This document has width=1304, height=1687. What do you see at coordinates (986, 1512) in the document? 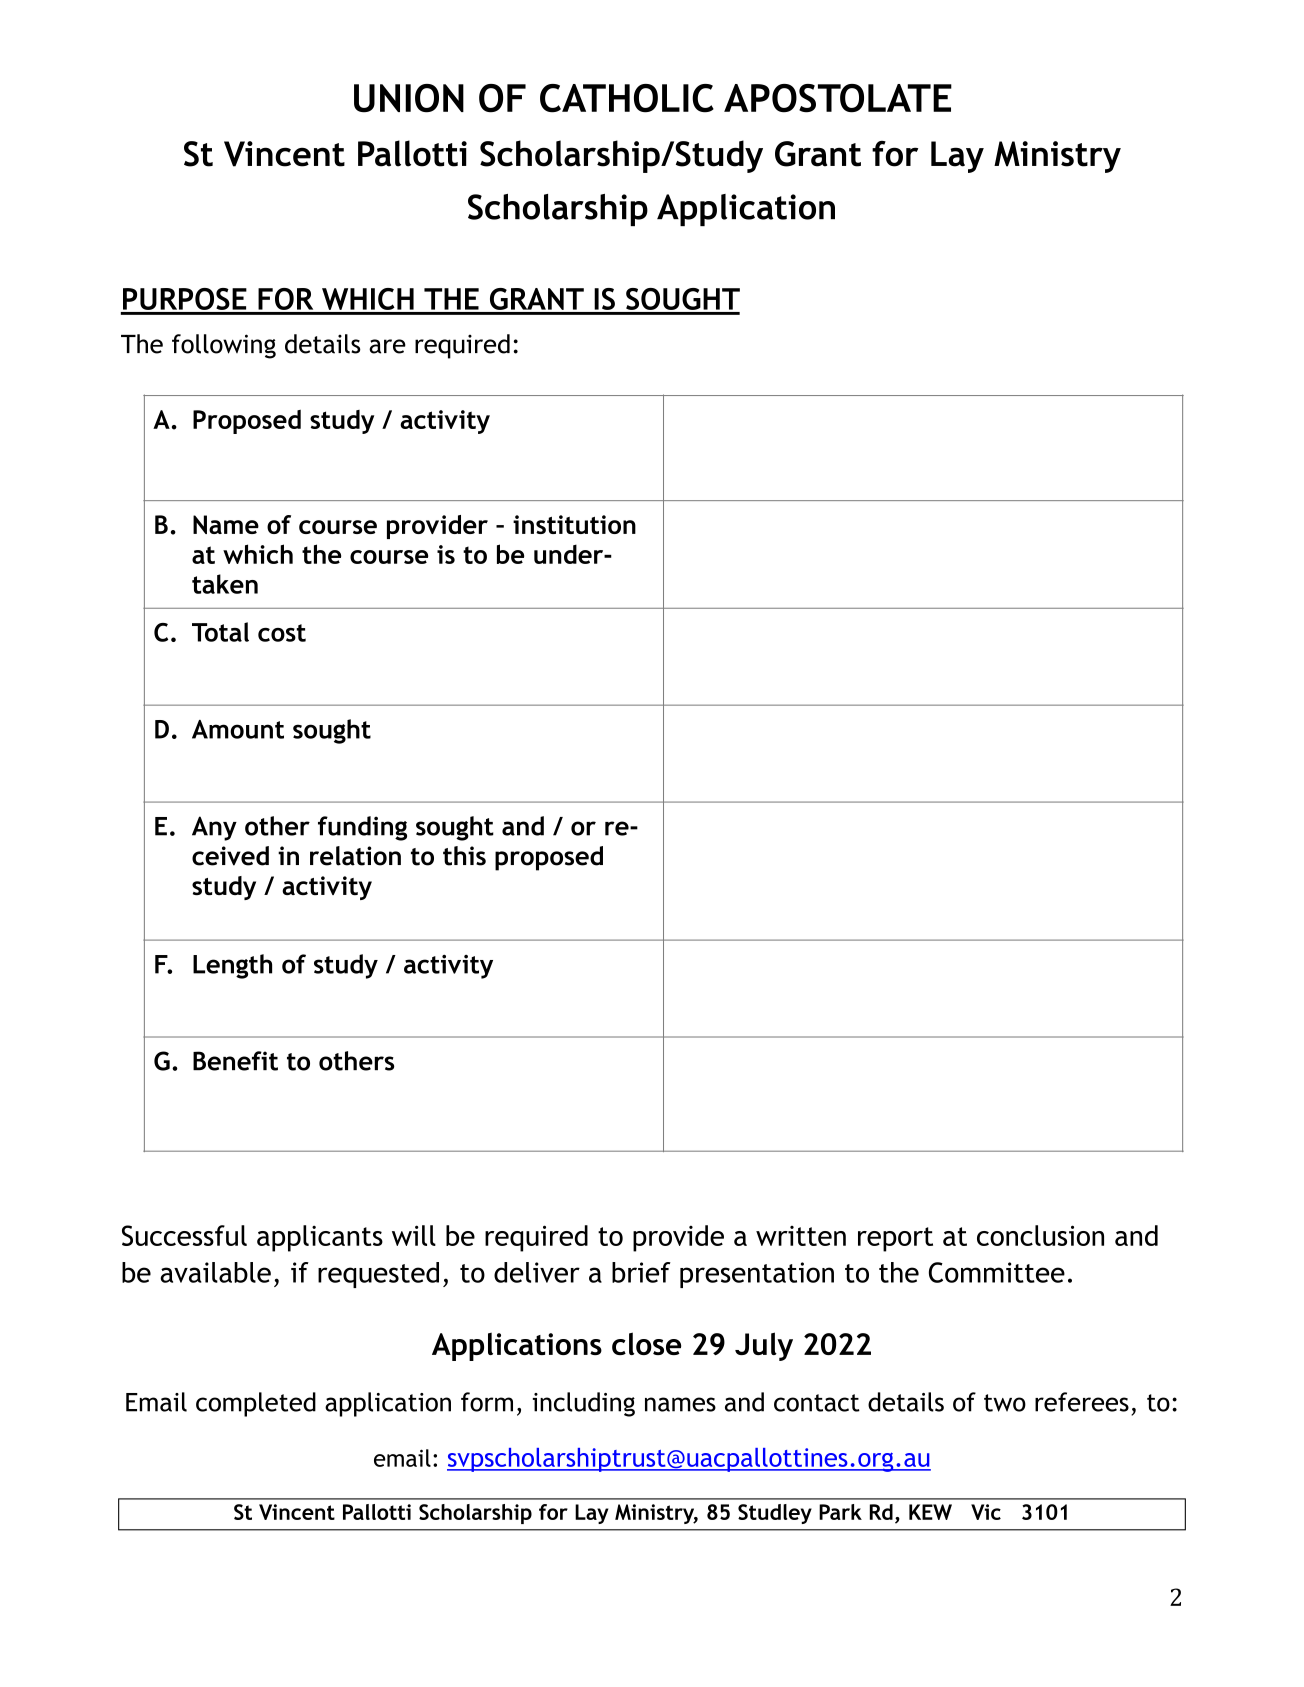
I see `Vic` at bounding box center [986, 1512].
